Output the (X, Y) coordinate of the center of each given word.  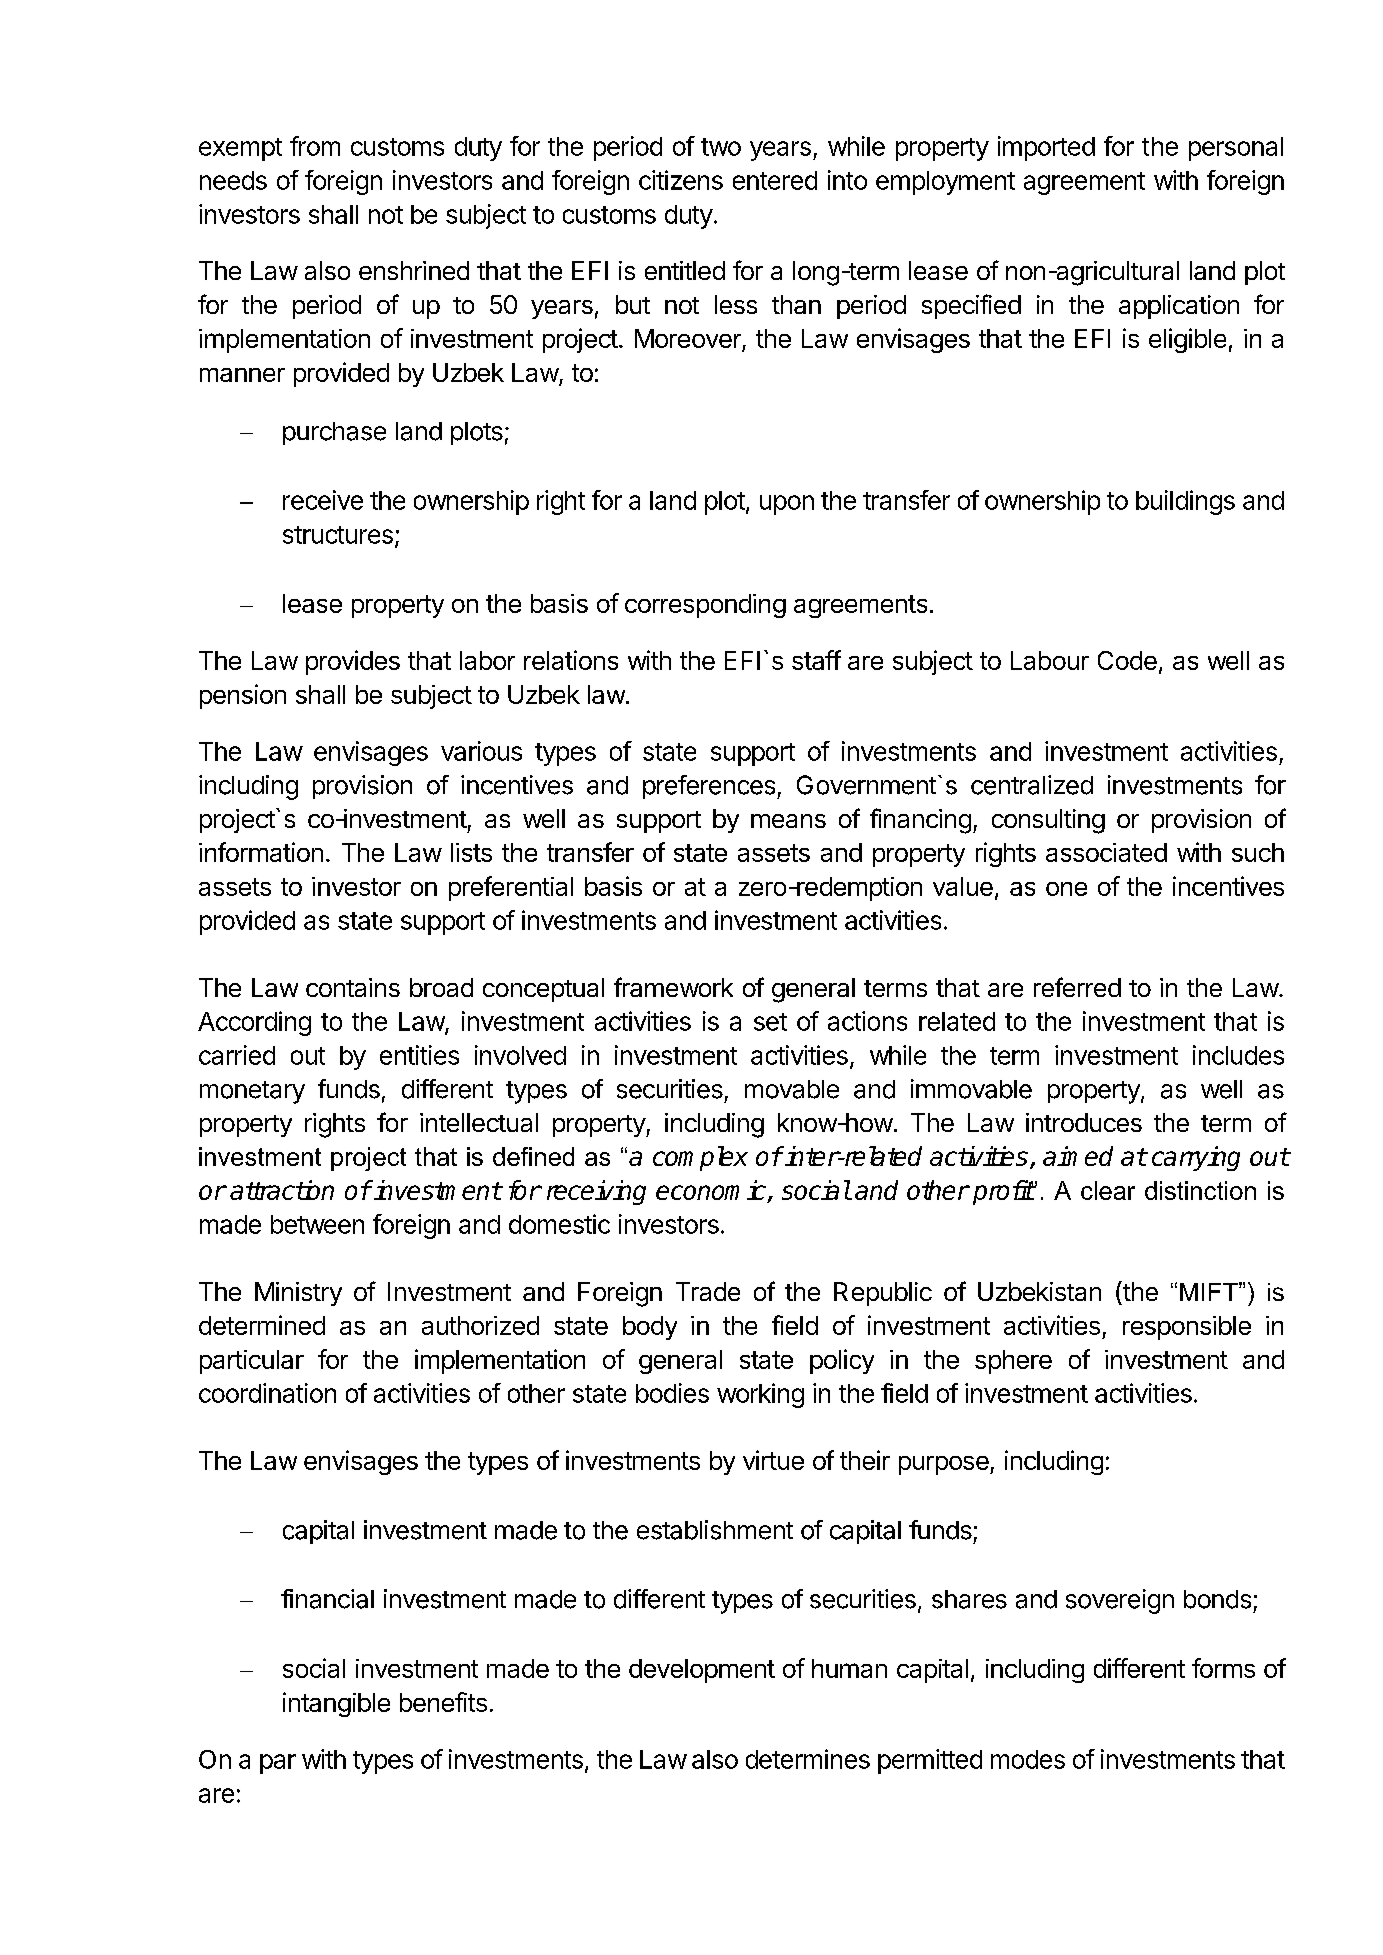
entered (775, 180)
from (315, 146)
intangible (336, 1704)
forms (1223, 1668)
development (702, 1671)
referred (1077, 987)
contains (353, 987)
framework (673, 987)
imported (1046, 148)
